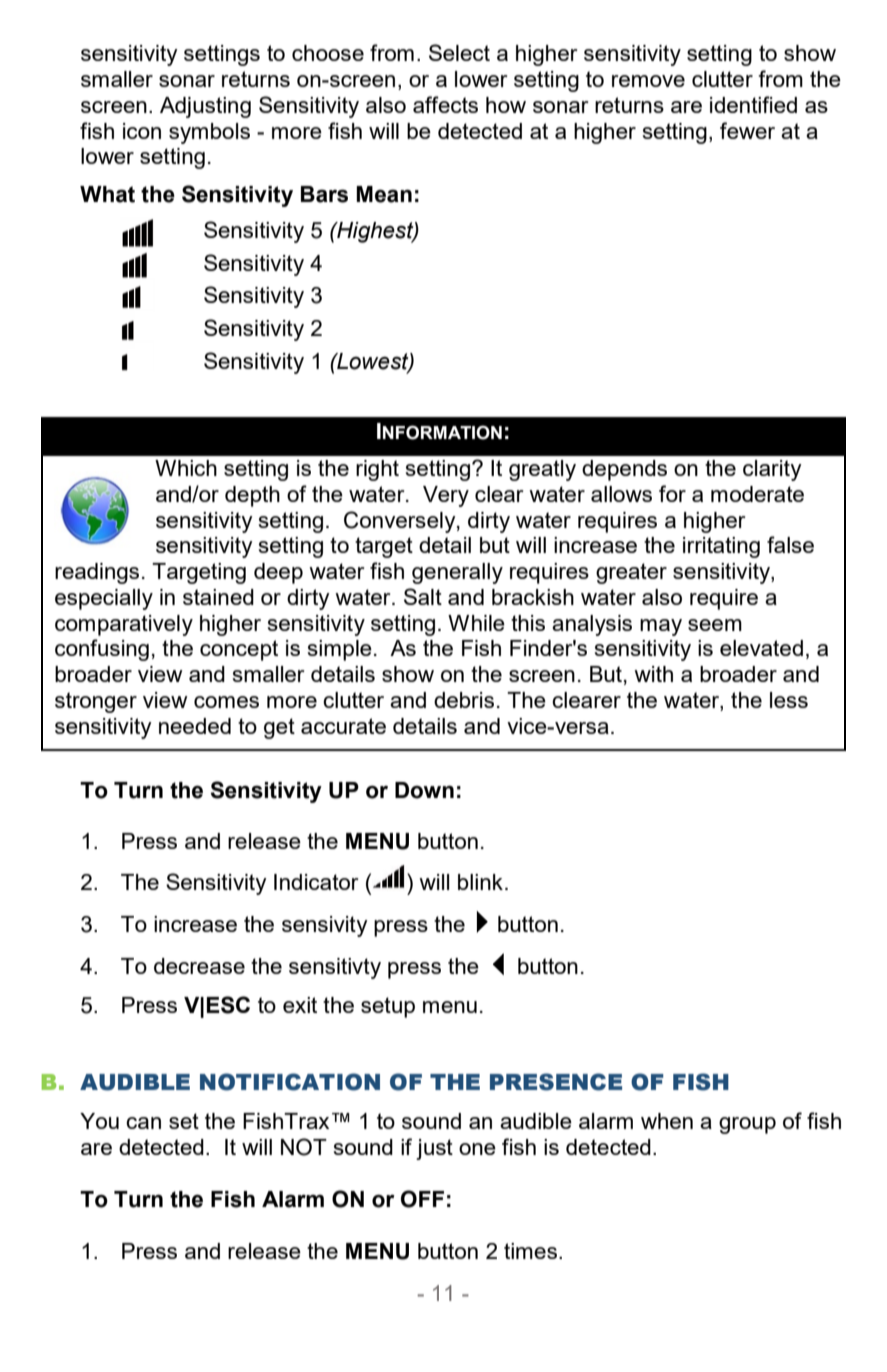 This image has width=887, height=1372. What do you see at coordinates (753, 104) in the image?
I see `identified` at bounding box center [753, 104].
